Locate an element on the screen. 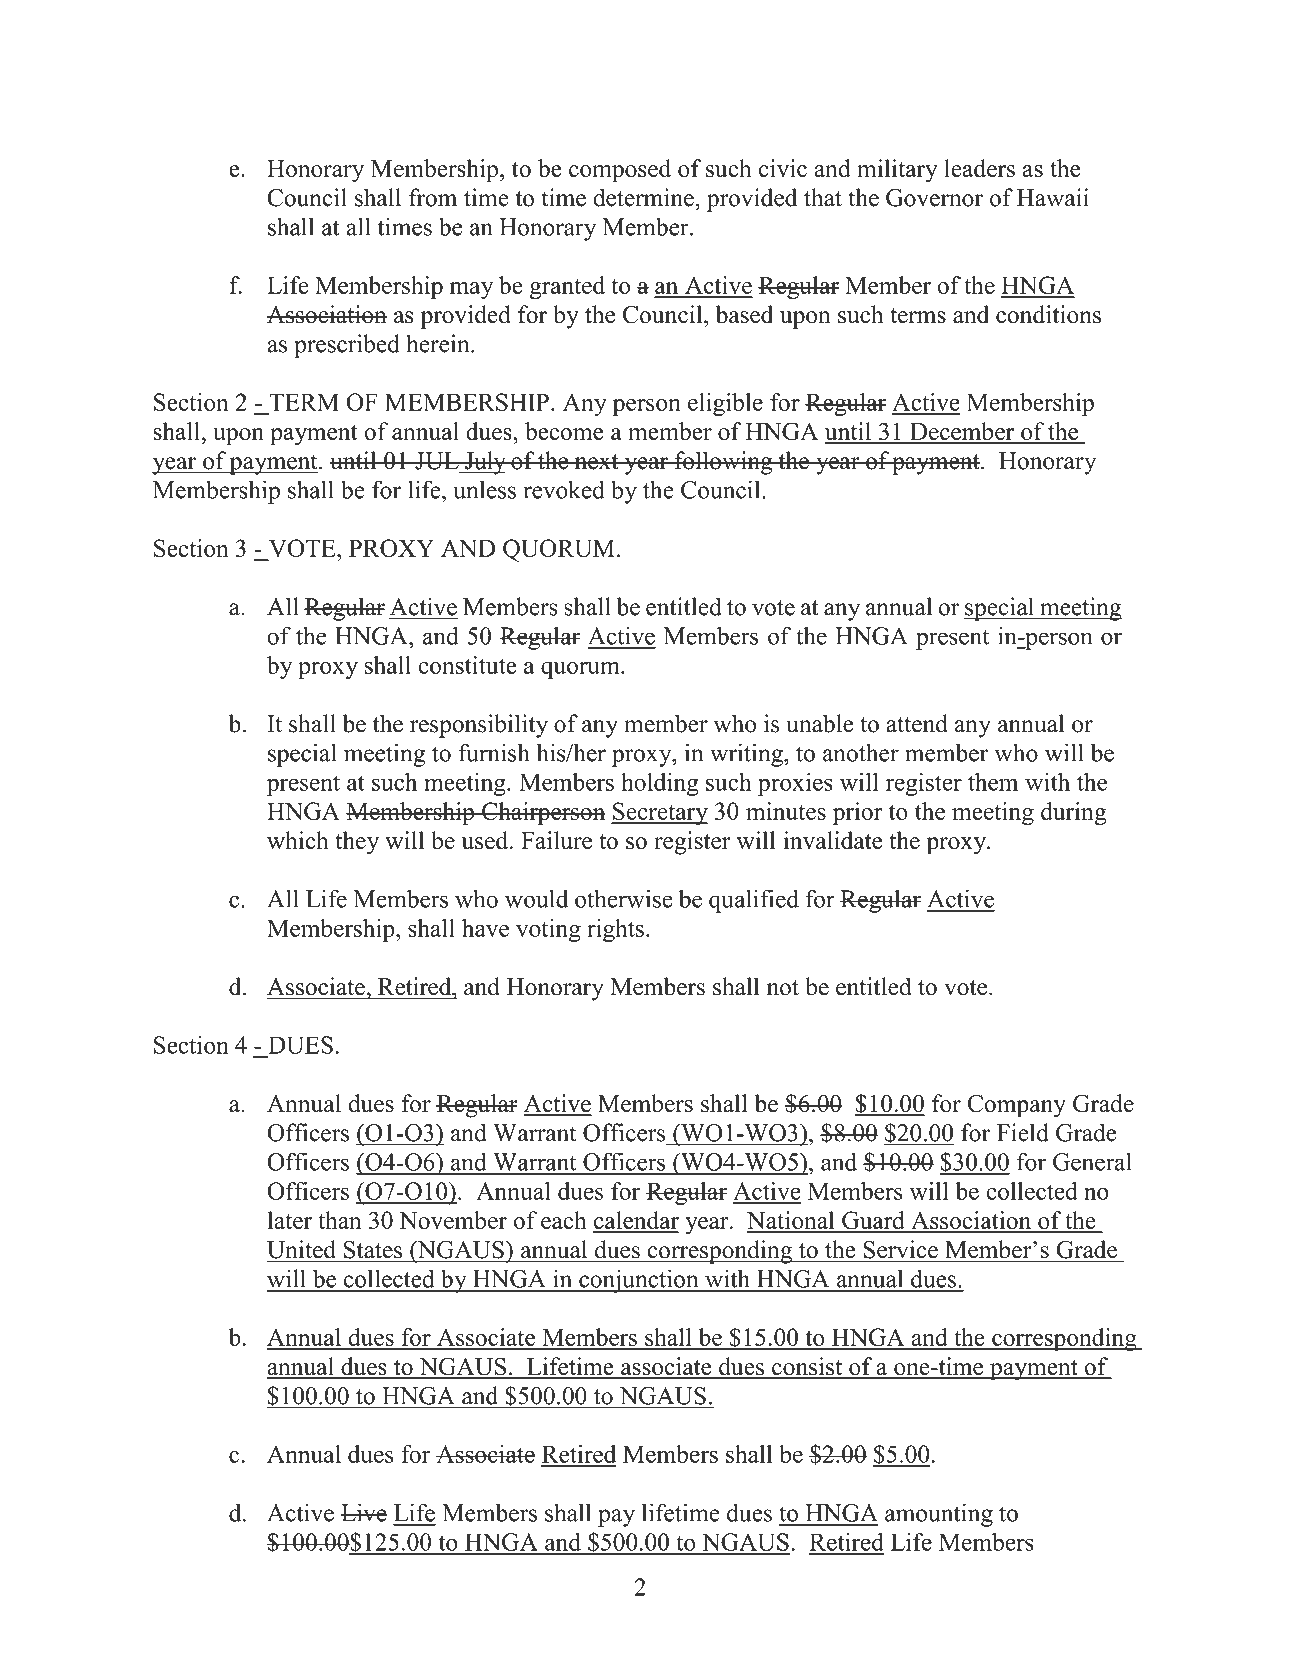 The width and height of the screenshot is (1296, 1677). Service is located at coordinates (901, 1249).
